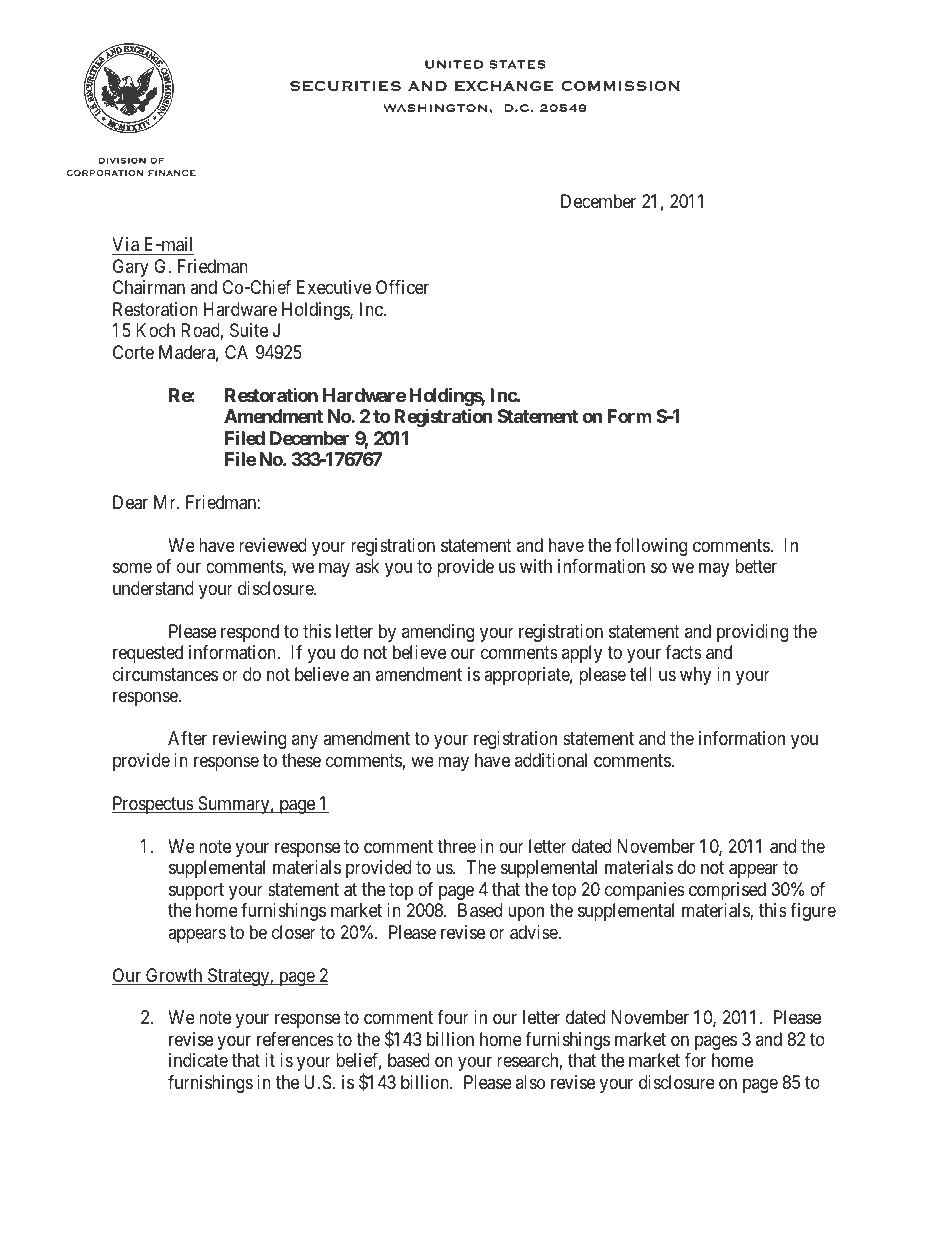 The width and height of the image is (952, 1233). What do you see at coordinates (456, 846) in the image?
I see `three` at bounding box center [456, 846].
